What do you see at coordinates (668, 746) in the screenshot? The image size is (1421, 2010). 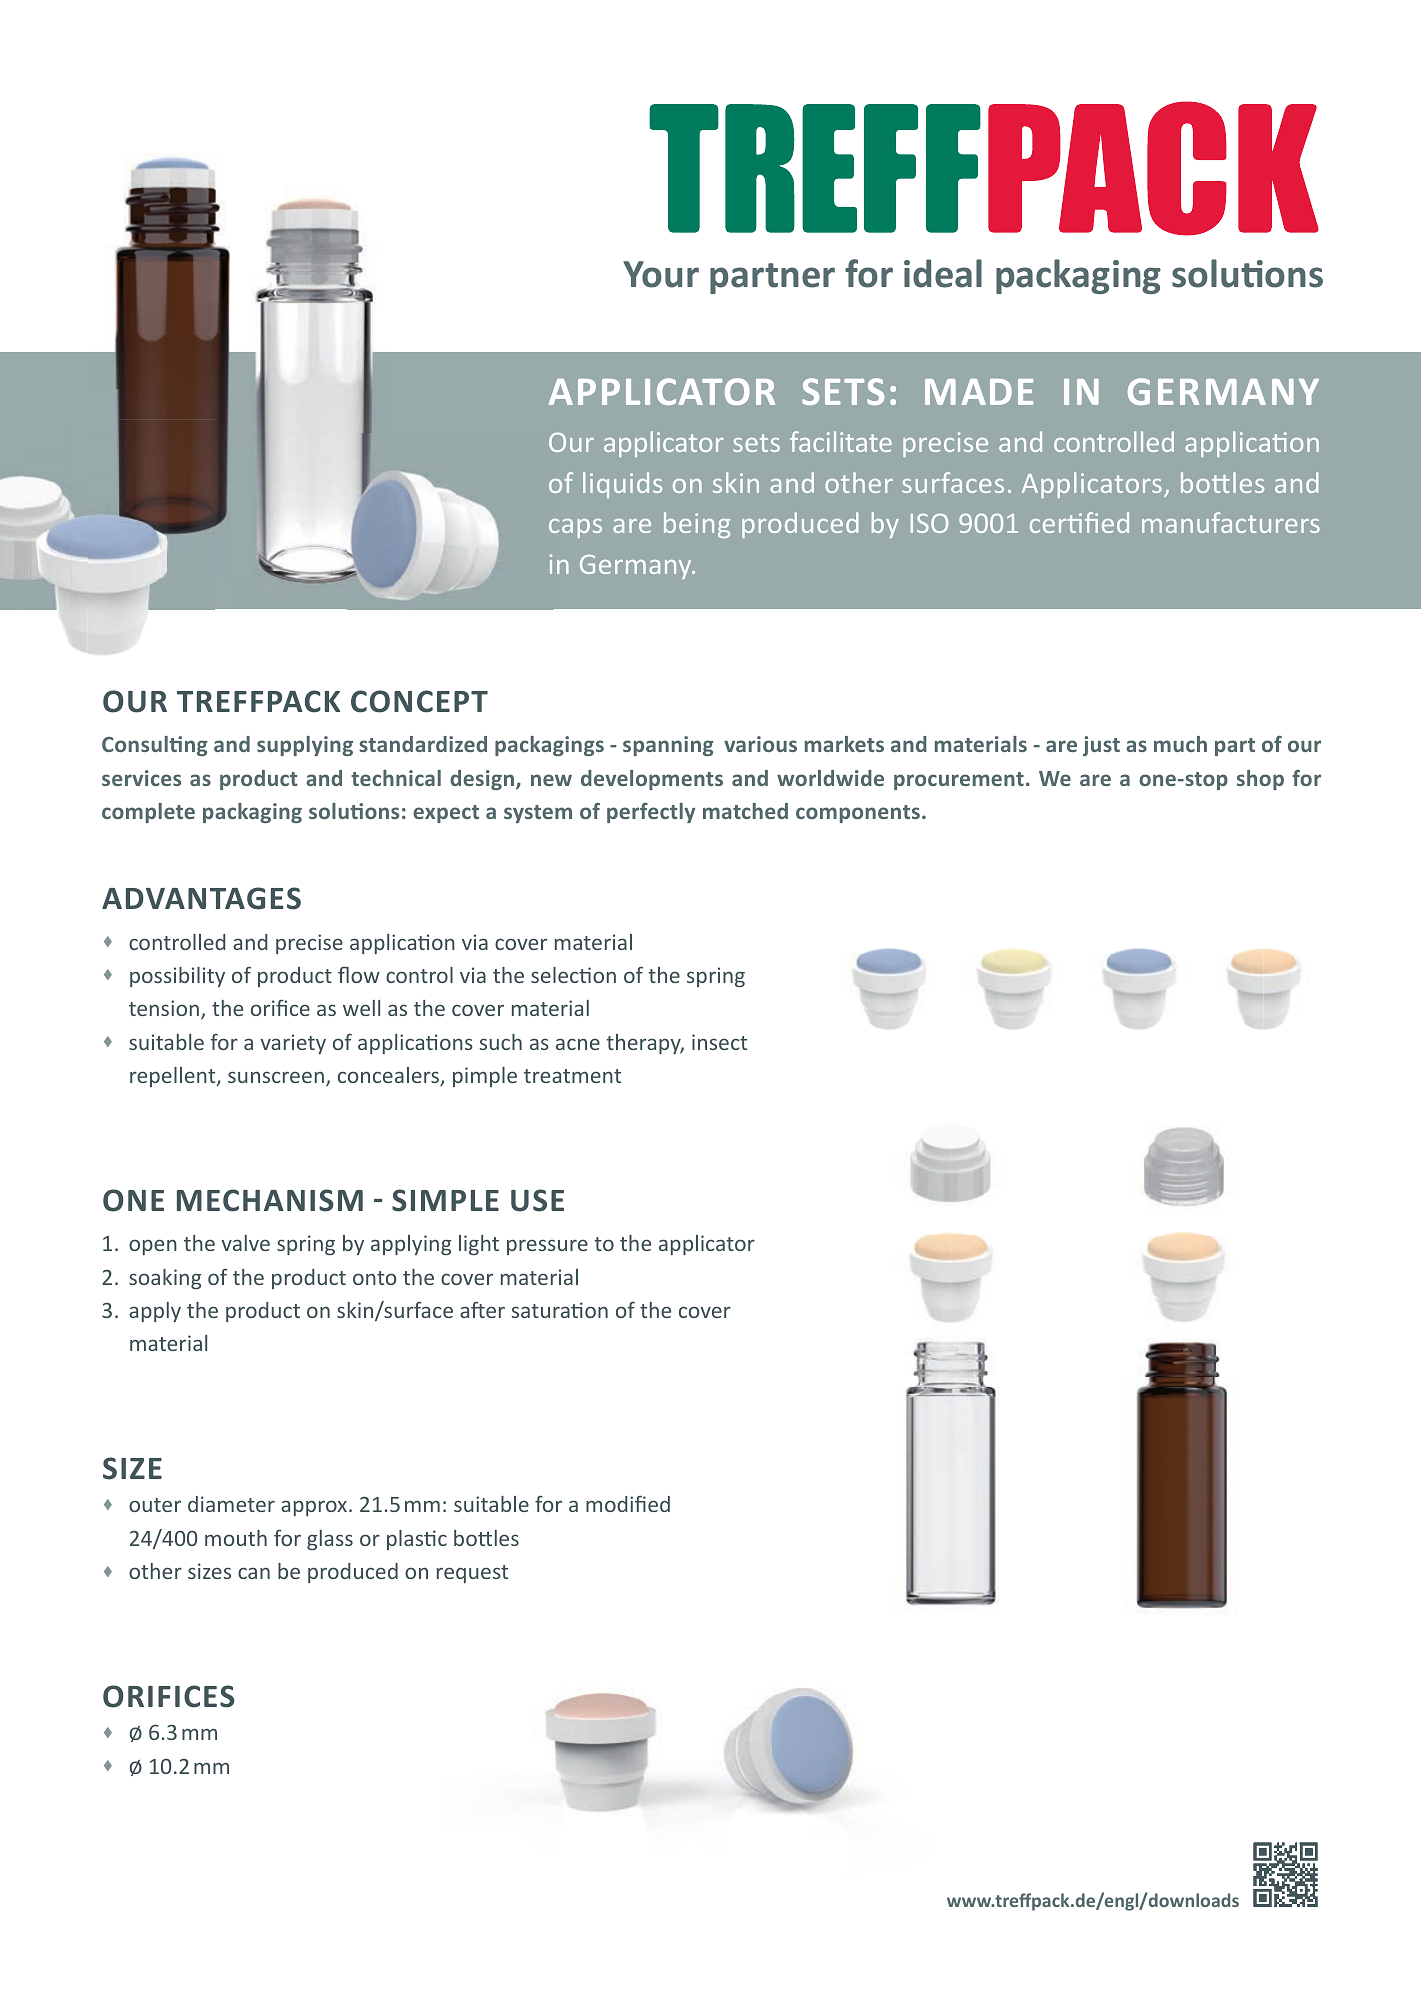 I see `spanning` at bounding box center [668, 746].
